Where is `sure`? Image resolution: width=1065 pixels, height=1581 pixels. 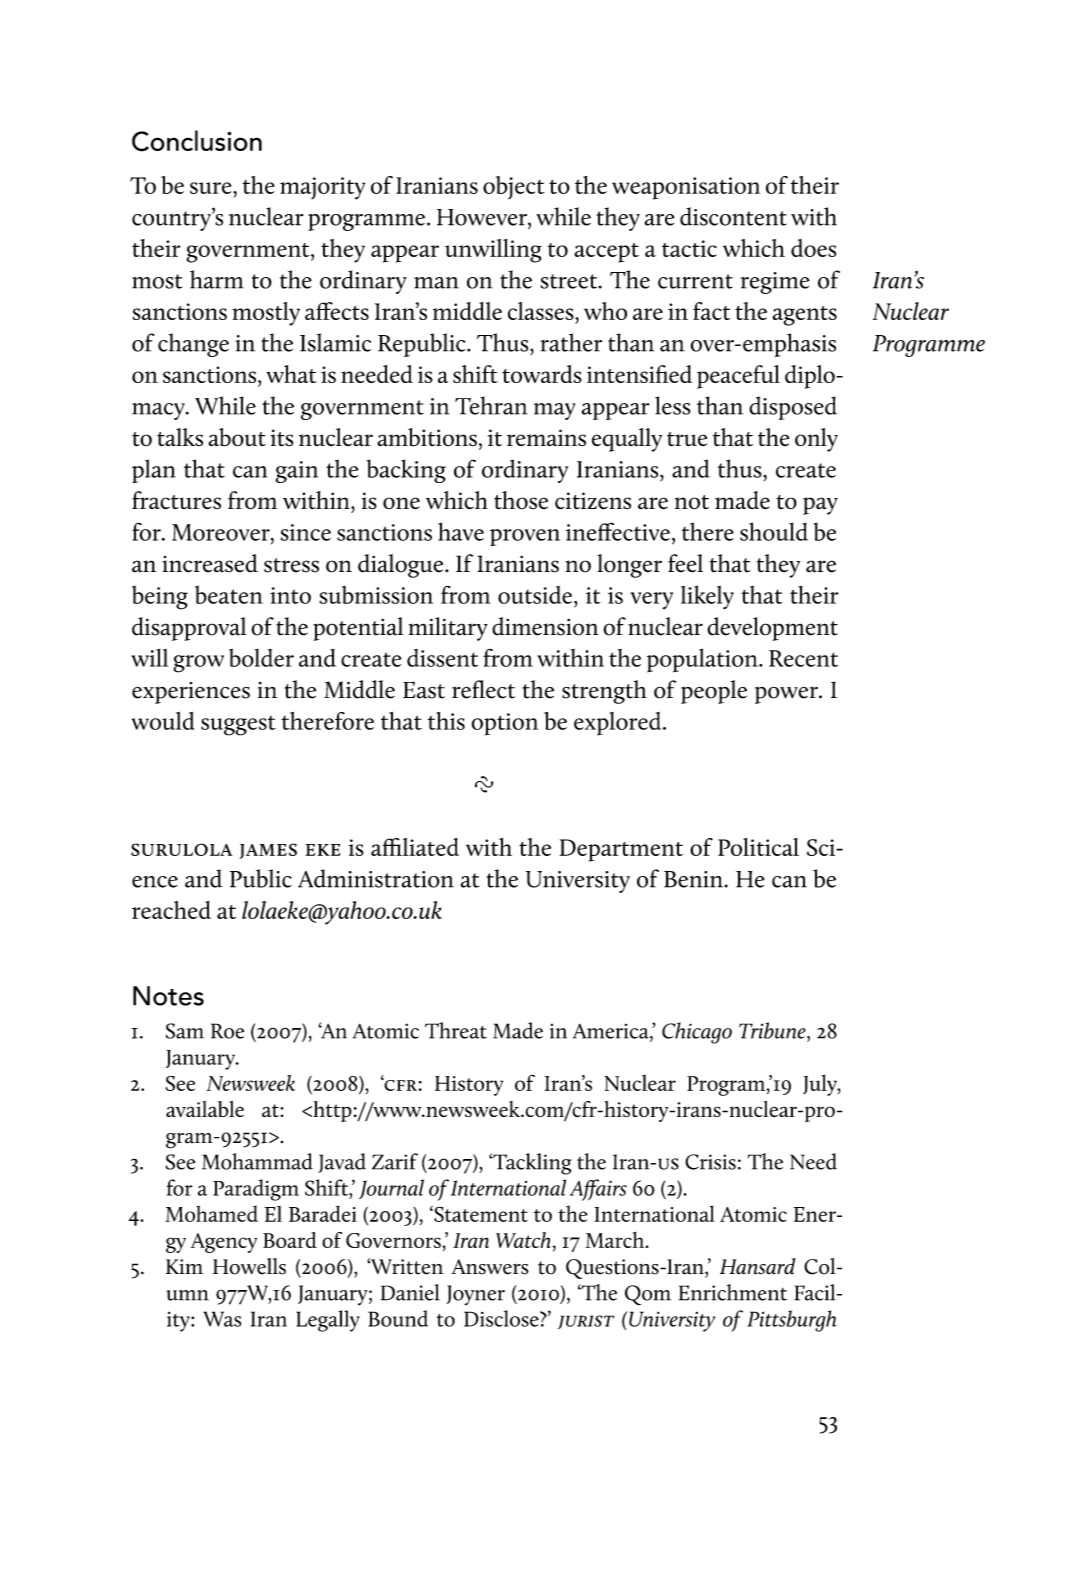 sure is located at coordinates (212, 188).
